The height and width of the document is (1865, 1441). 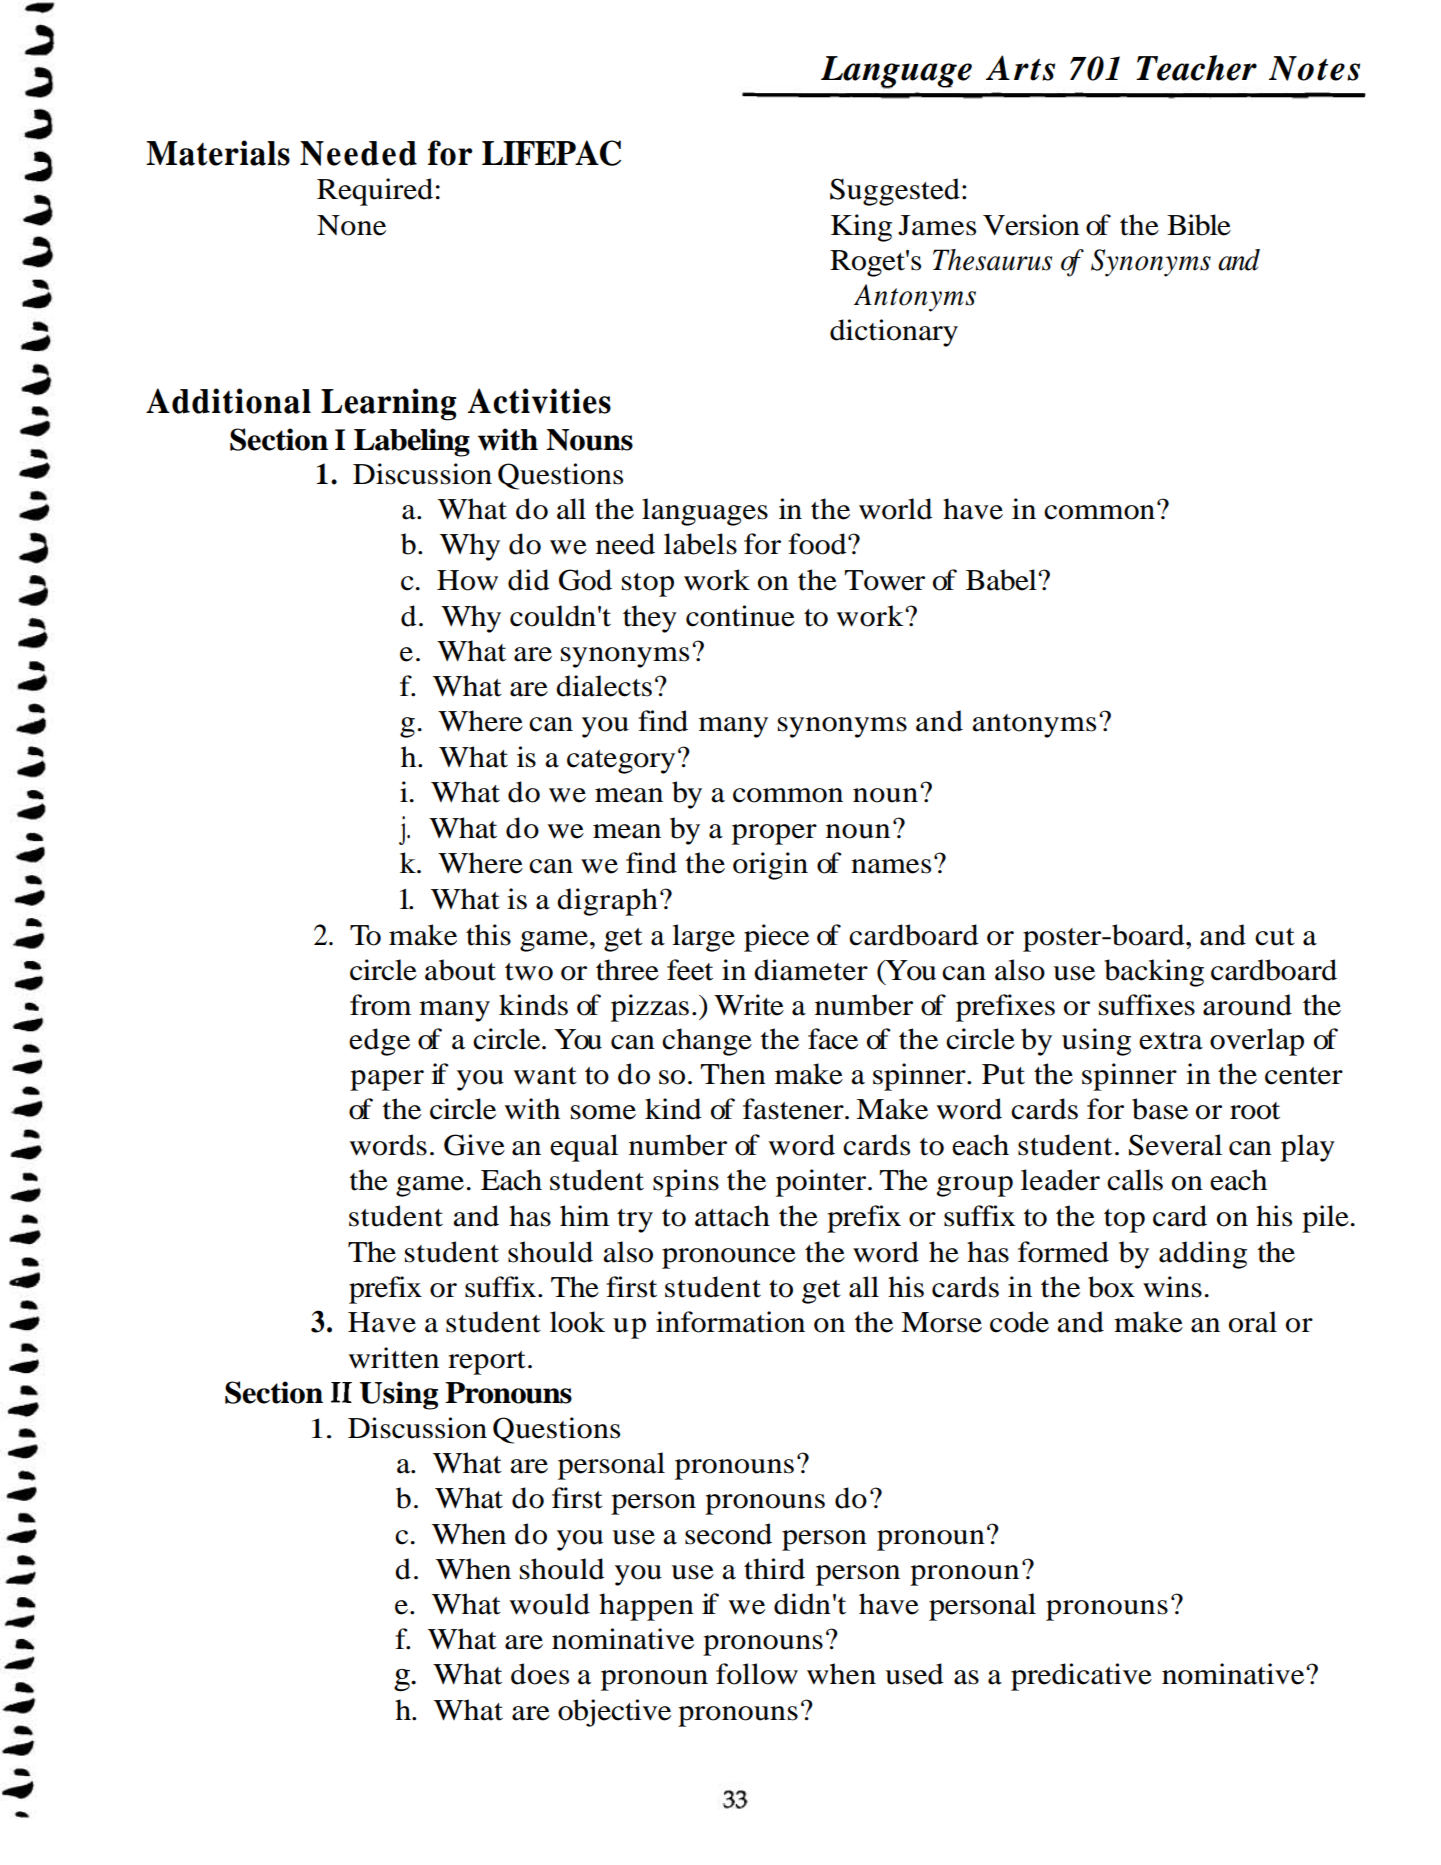 What do you see at coordinates (895, 192) in the document?
I see `Suggested` at bounding box center [895, 192].
